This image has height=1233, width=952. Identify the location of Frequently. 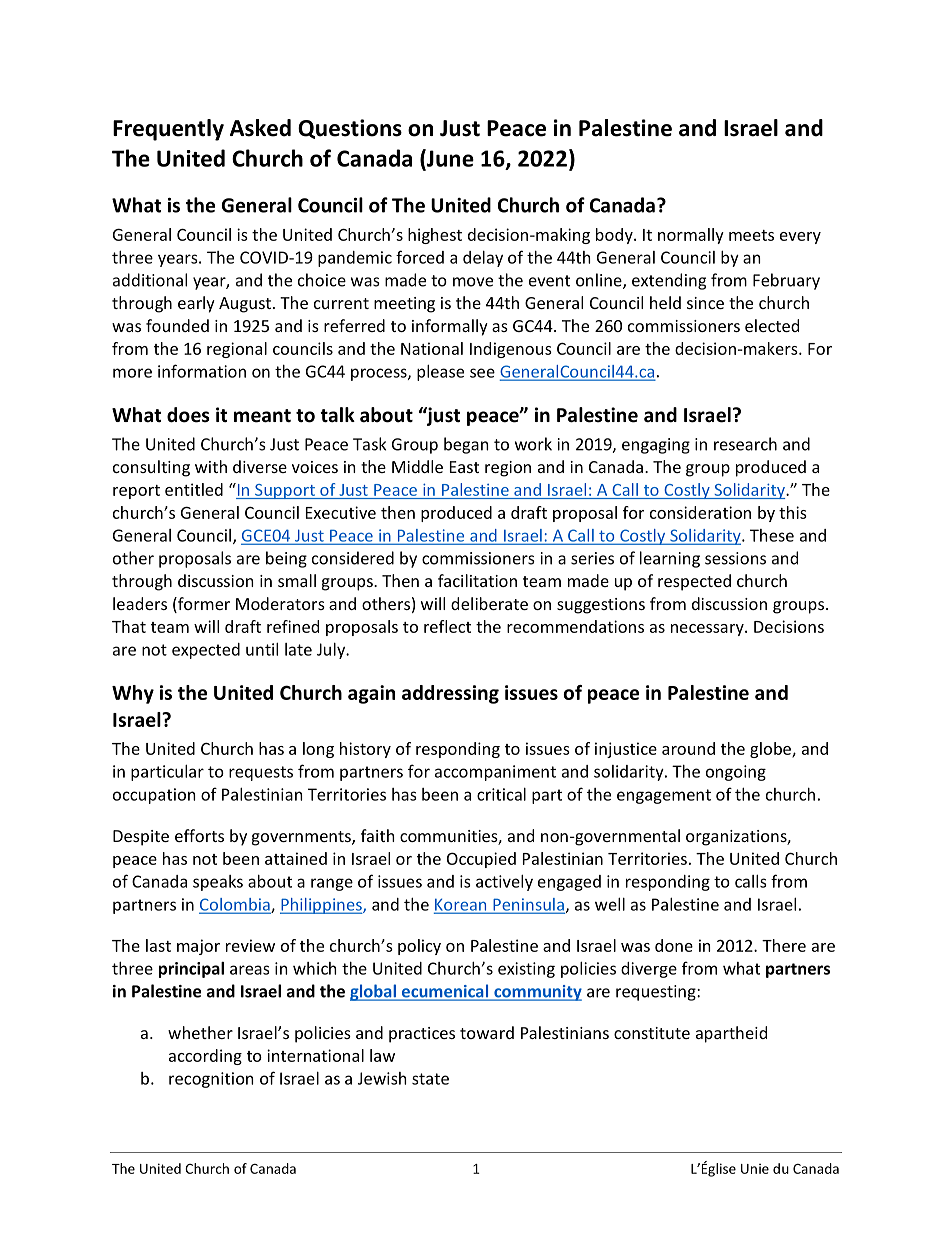
(168, 130).
